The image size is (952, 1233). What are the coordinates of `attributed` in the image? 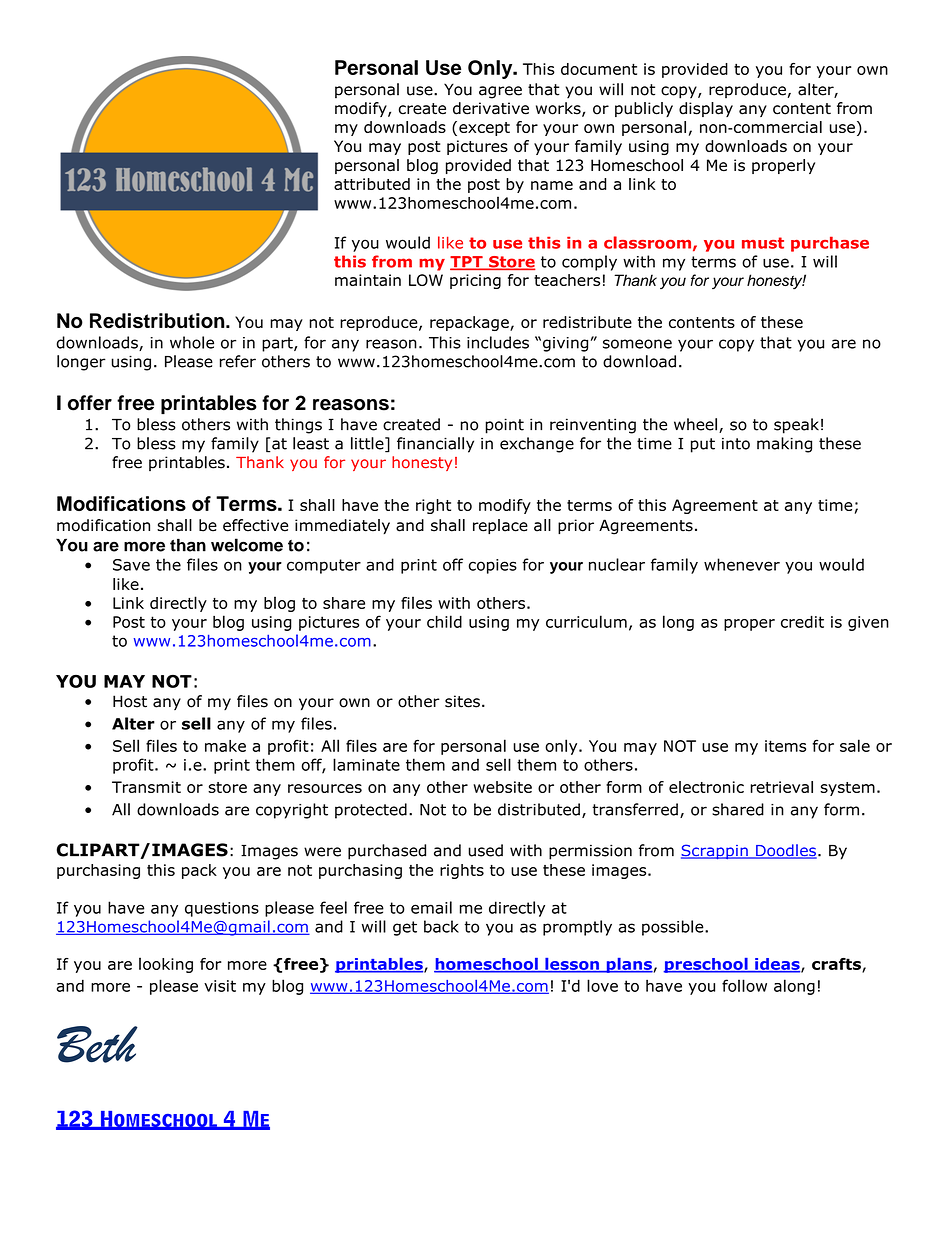 It's located at (372, 184).
